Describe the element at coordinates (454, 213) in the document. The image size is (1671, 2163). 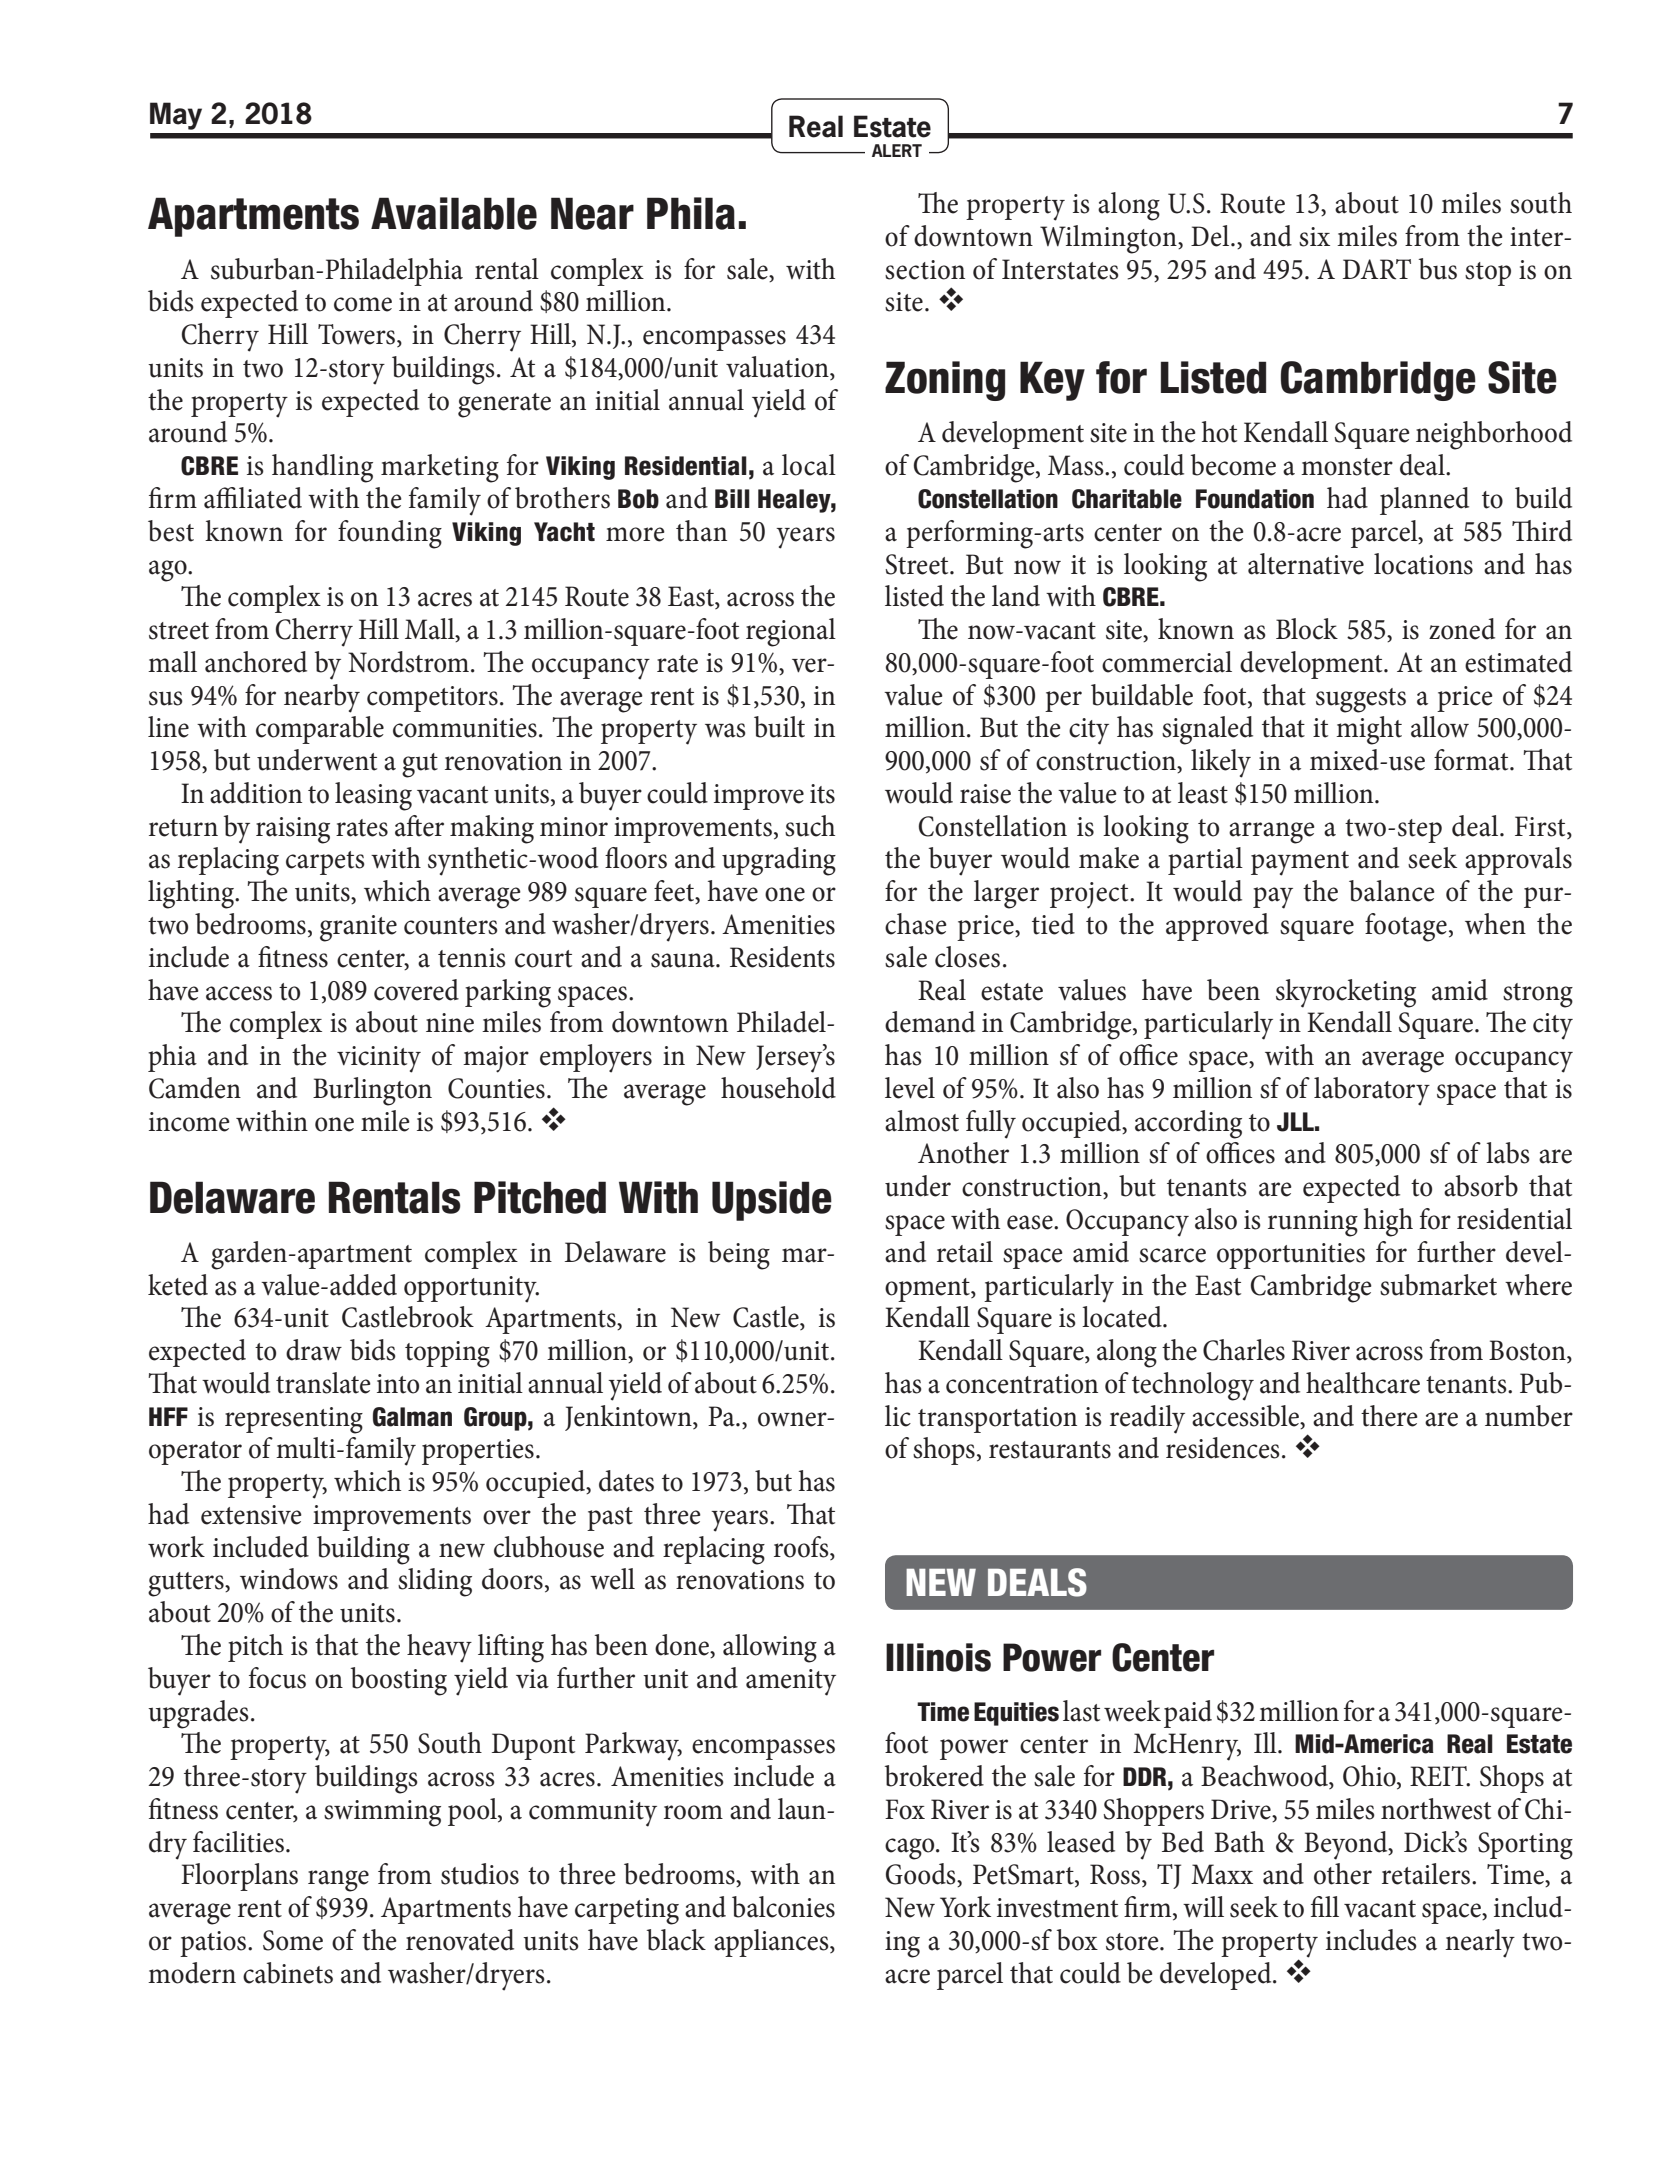
I see `Available` at that location.
